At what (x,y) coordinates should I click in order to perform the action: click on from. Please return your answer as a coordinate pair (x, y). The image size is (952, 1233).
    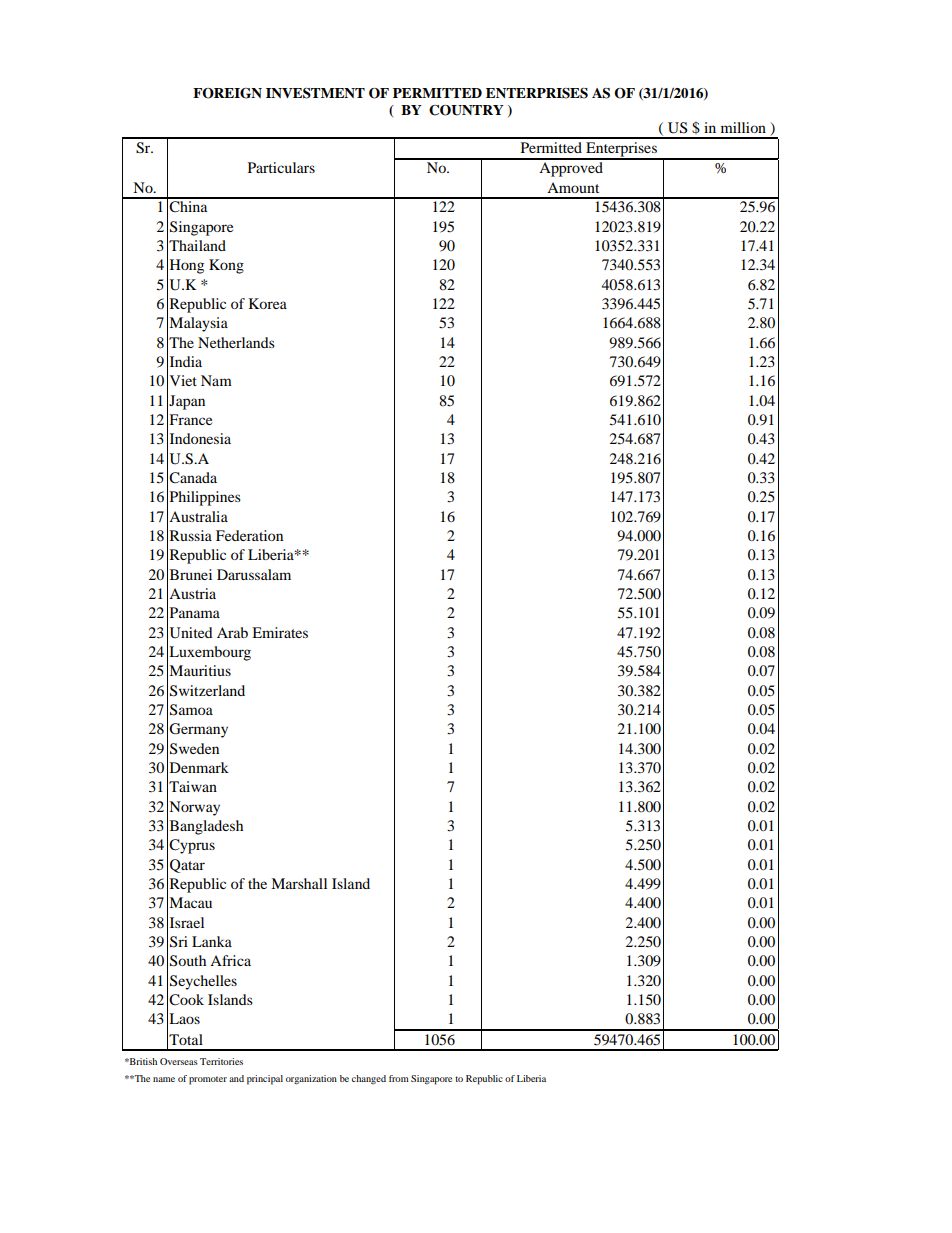
    Looking at the image, I should click on (399, 1078).
